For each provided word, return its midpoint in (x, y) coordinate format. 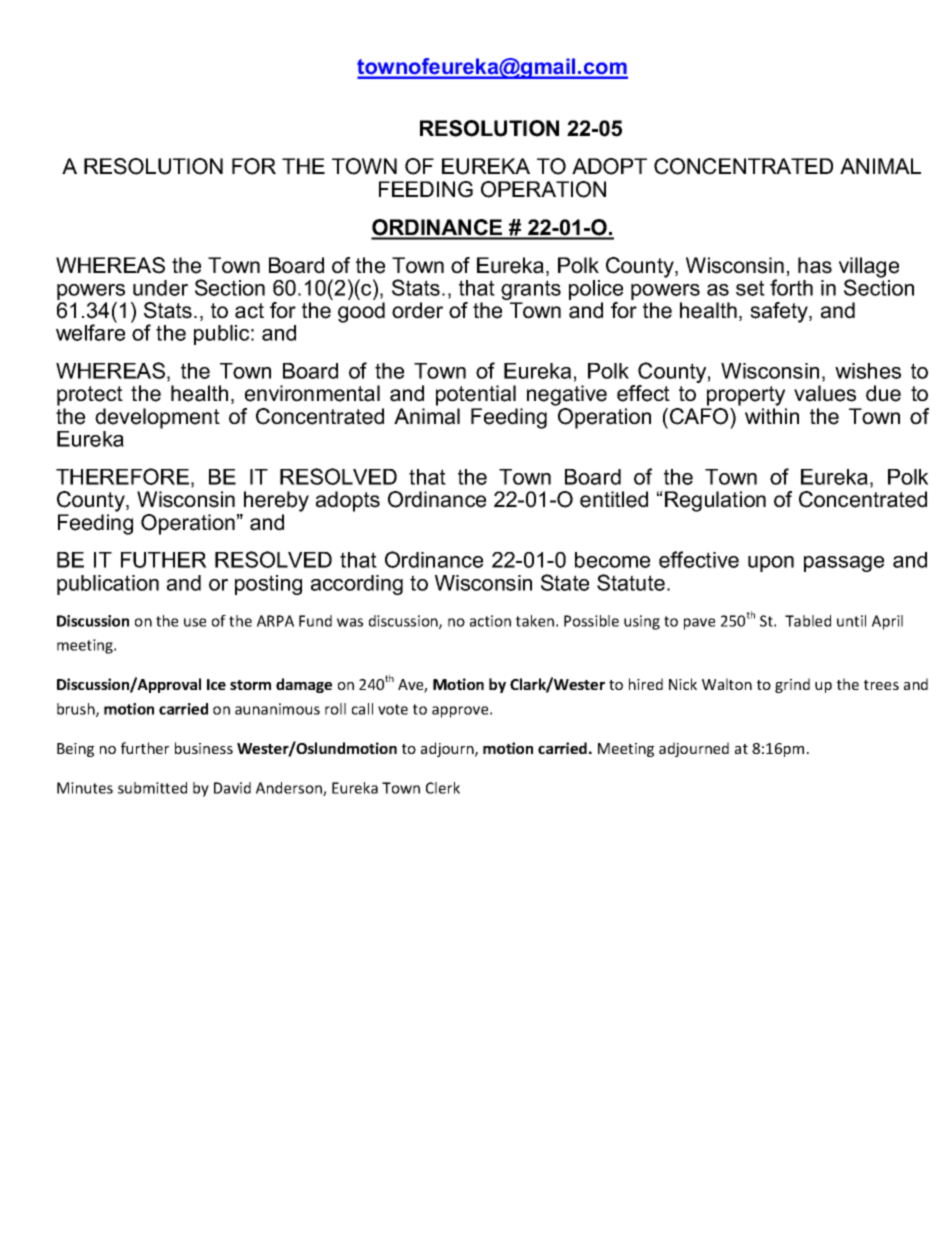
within (772, 416)
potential (476, 395)
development (157, 418)
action (490, 621)
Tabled (808, 621)
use (195, 622)
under (160, 288)
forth (791, 287)
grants (531, 291)
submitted (152, 788)
